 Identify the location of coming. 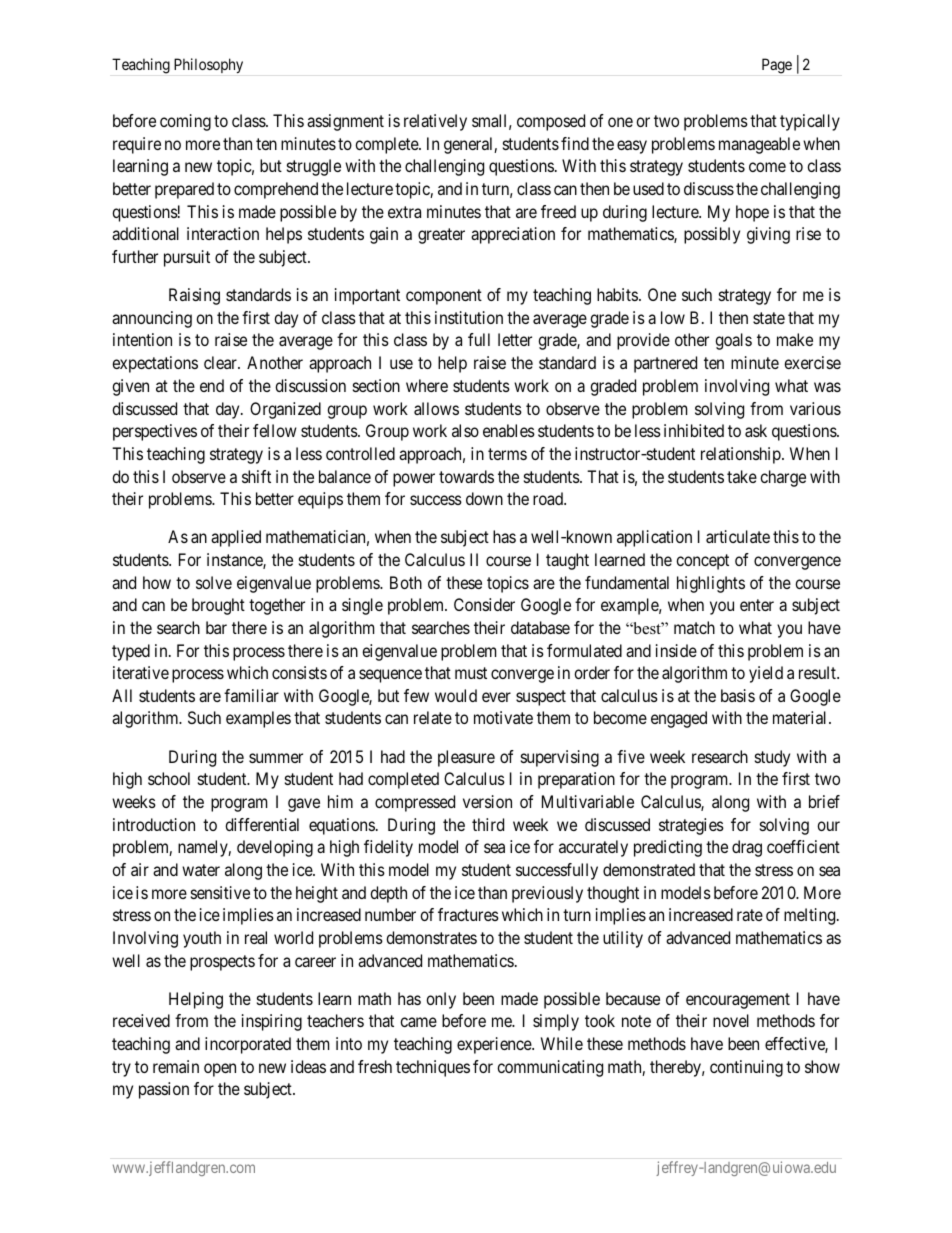
(185, 122).
